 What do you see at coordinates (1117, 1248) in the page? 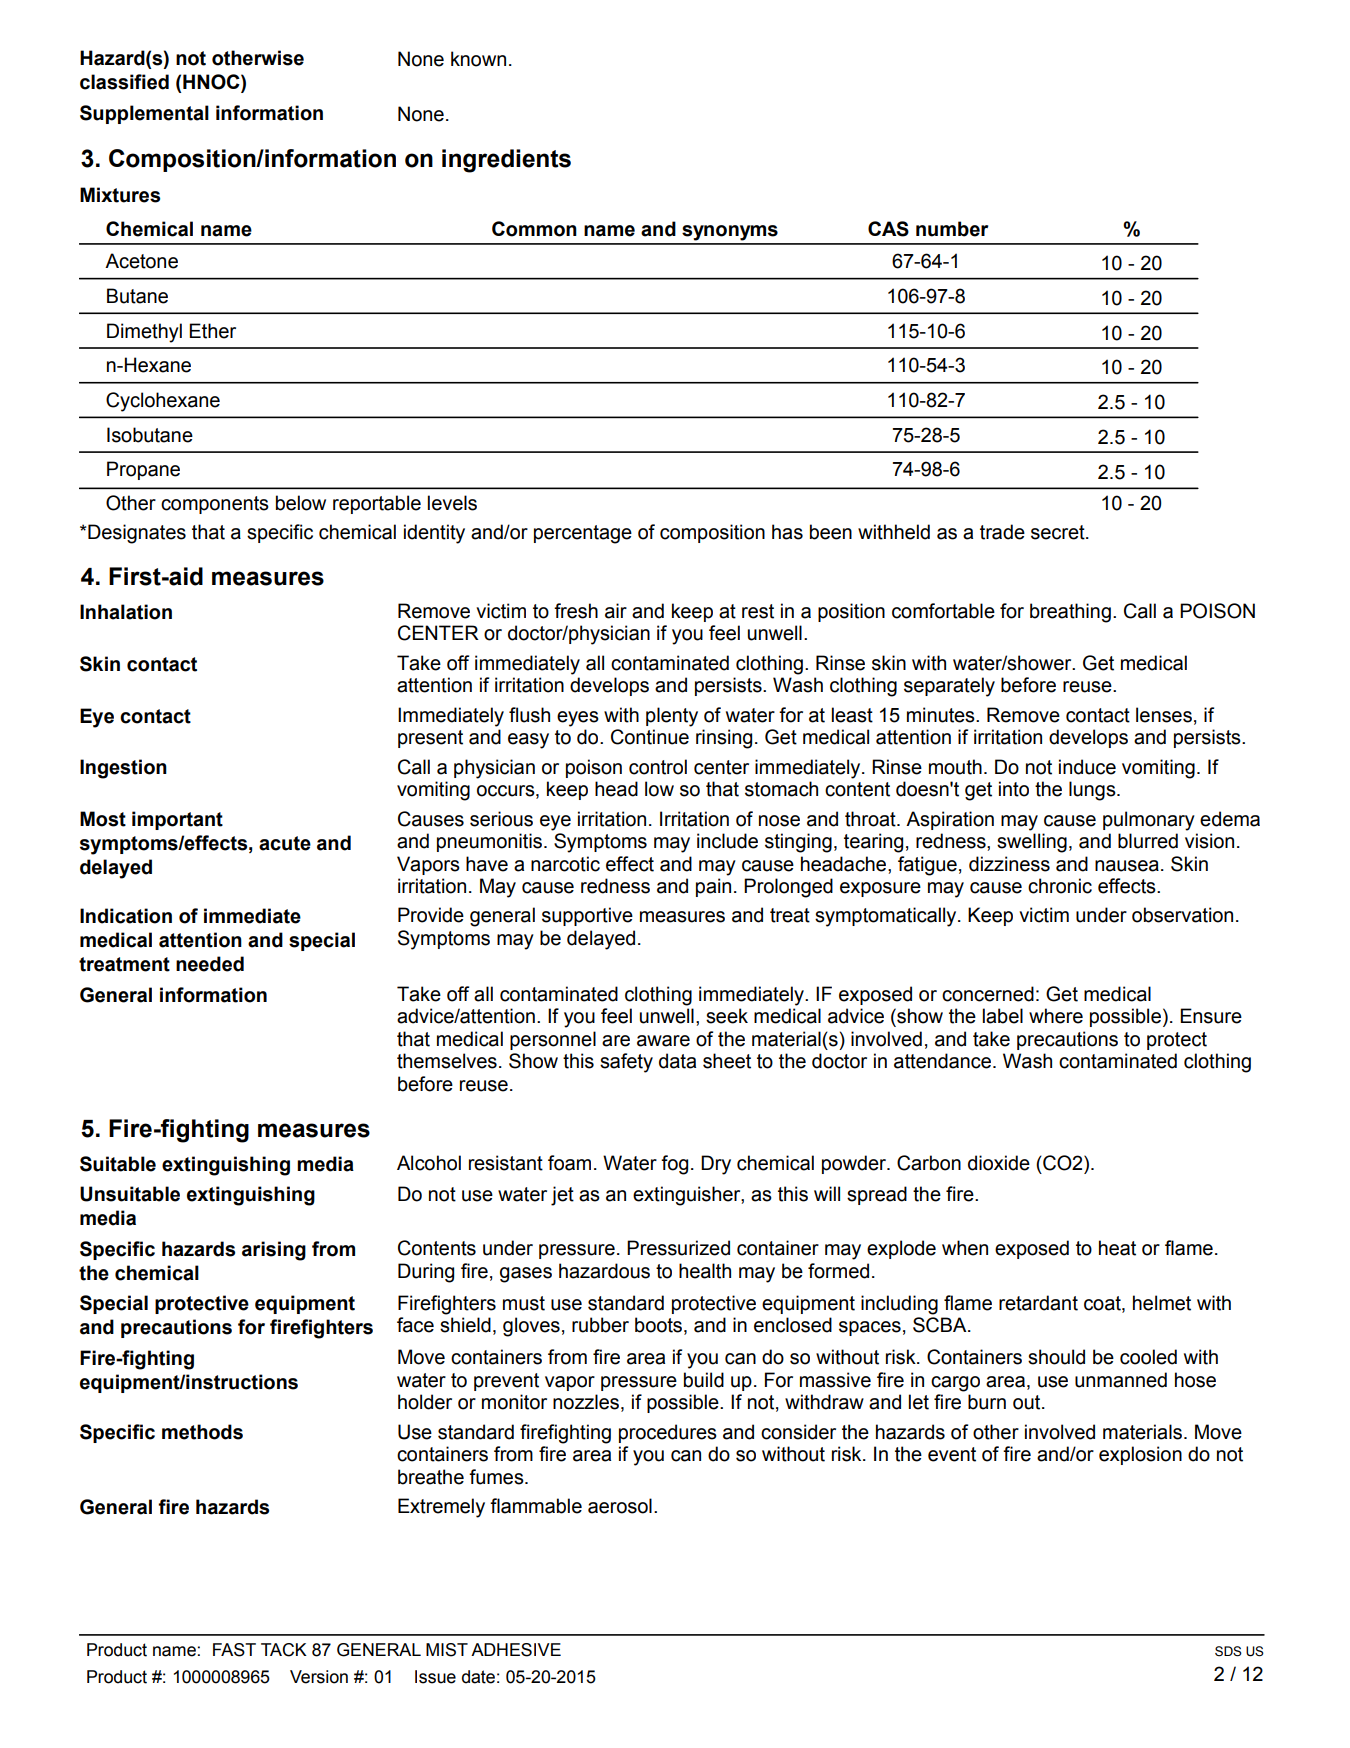
I see `heat` at bounding box center [1117, 1248].
